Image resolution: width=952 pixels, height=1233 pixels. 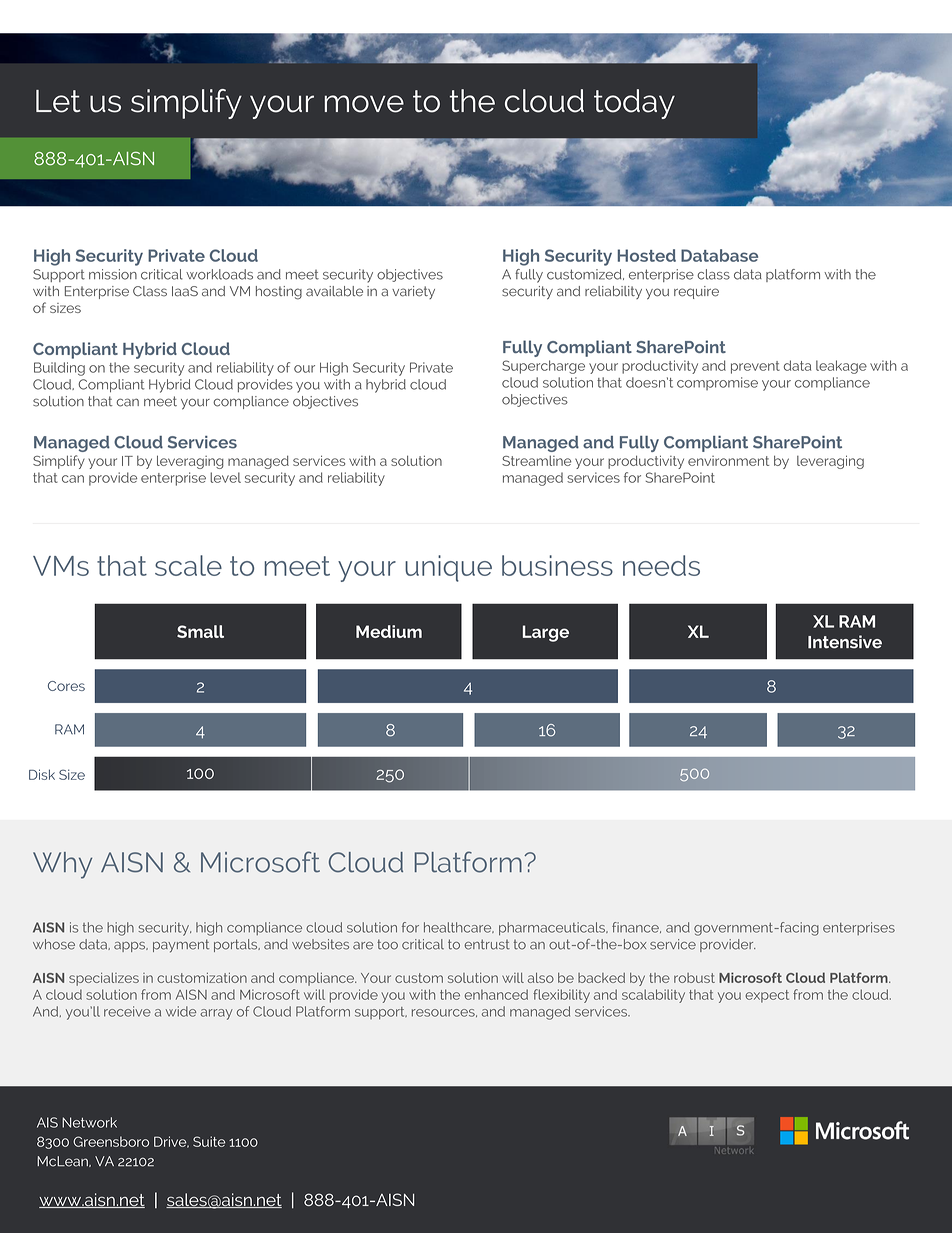 I want to click on Medium, so click(x=389, y=631).
